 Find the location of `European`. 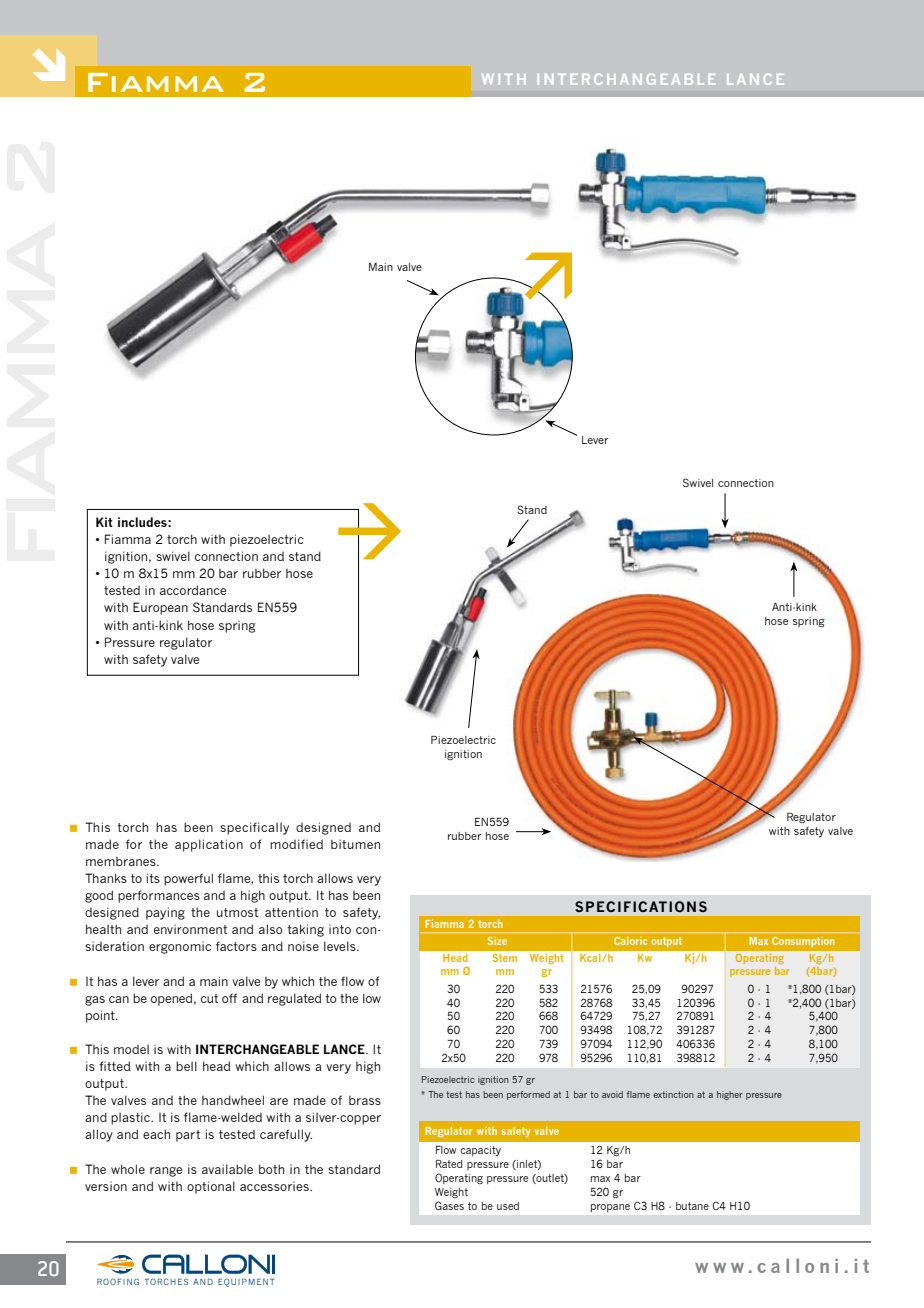

European is located at coordinates (160, 608).
